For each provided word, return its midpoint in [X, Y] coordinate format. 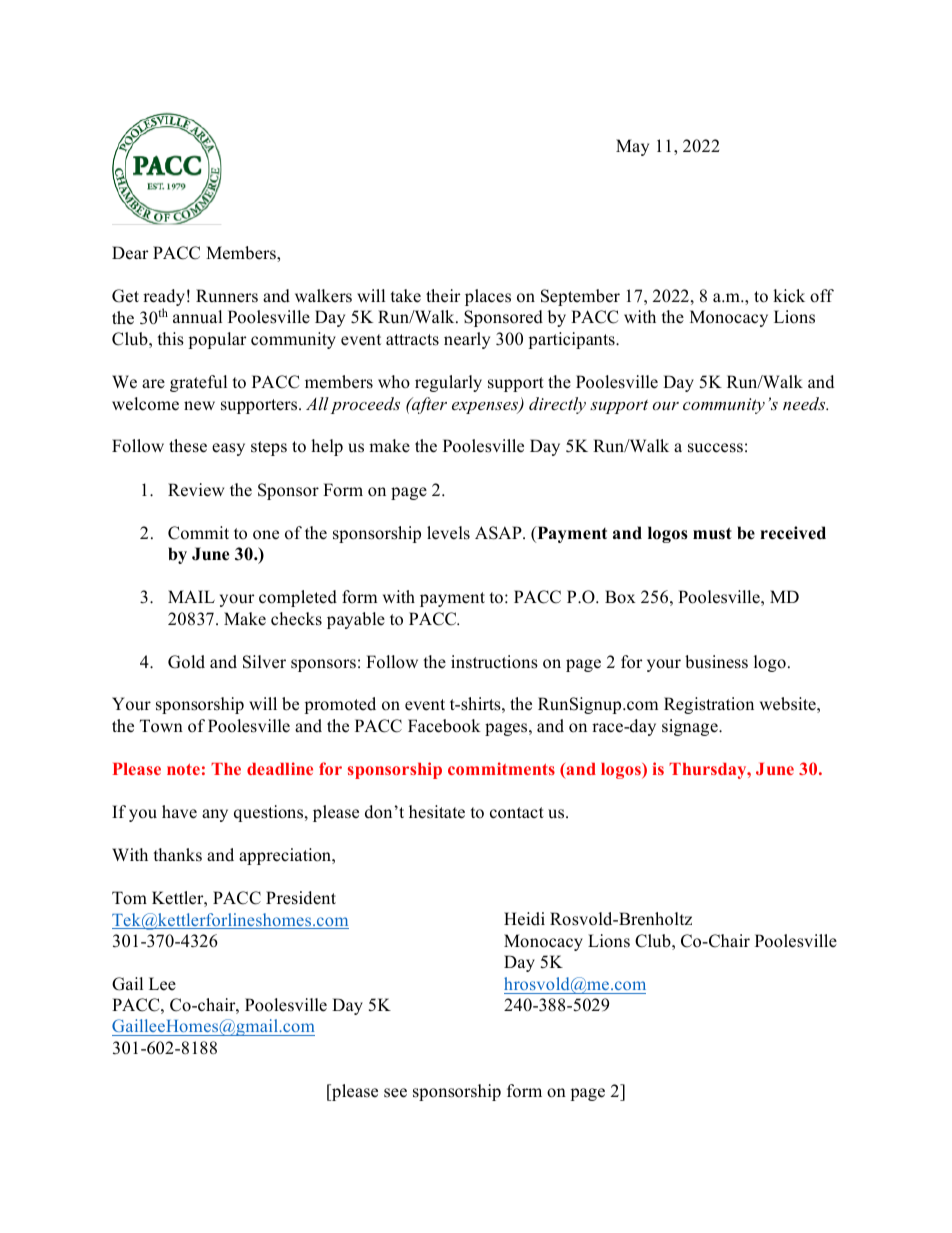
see [395, 1093]
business [716, 662]
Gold [186, 662]
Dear [130, 253]
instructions [494, 662]
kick [789, 296]
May [632, 147]
